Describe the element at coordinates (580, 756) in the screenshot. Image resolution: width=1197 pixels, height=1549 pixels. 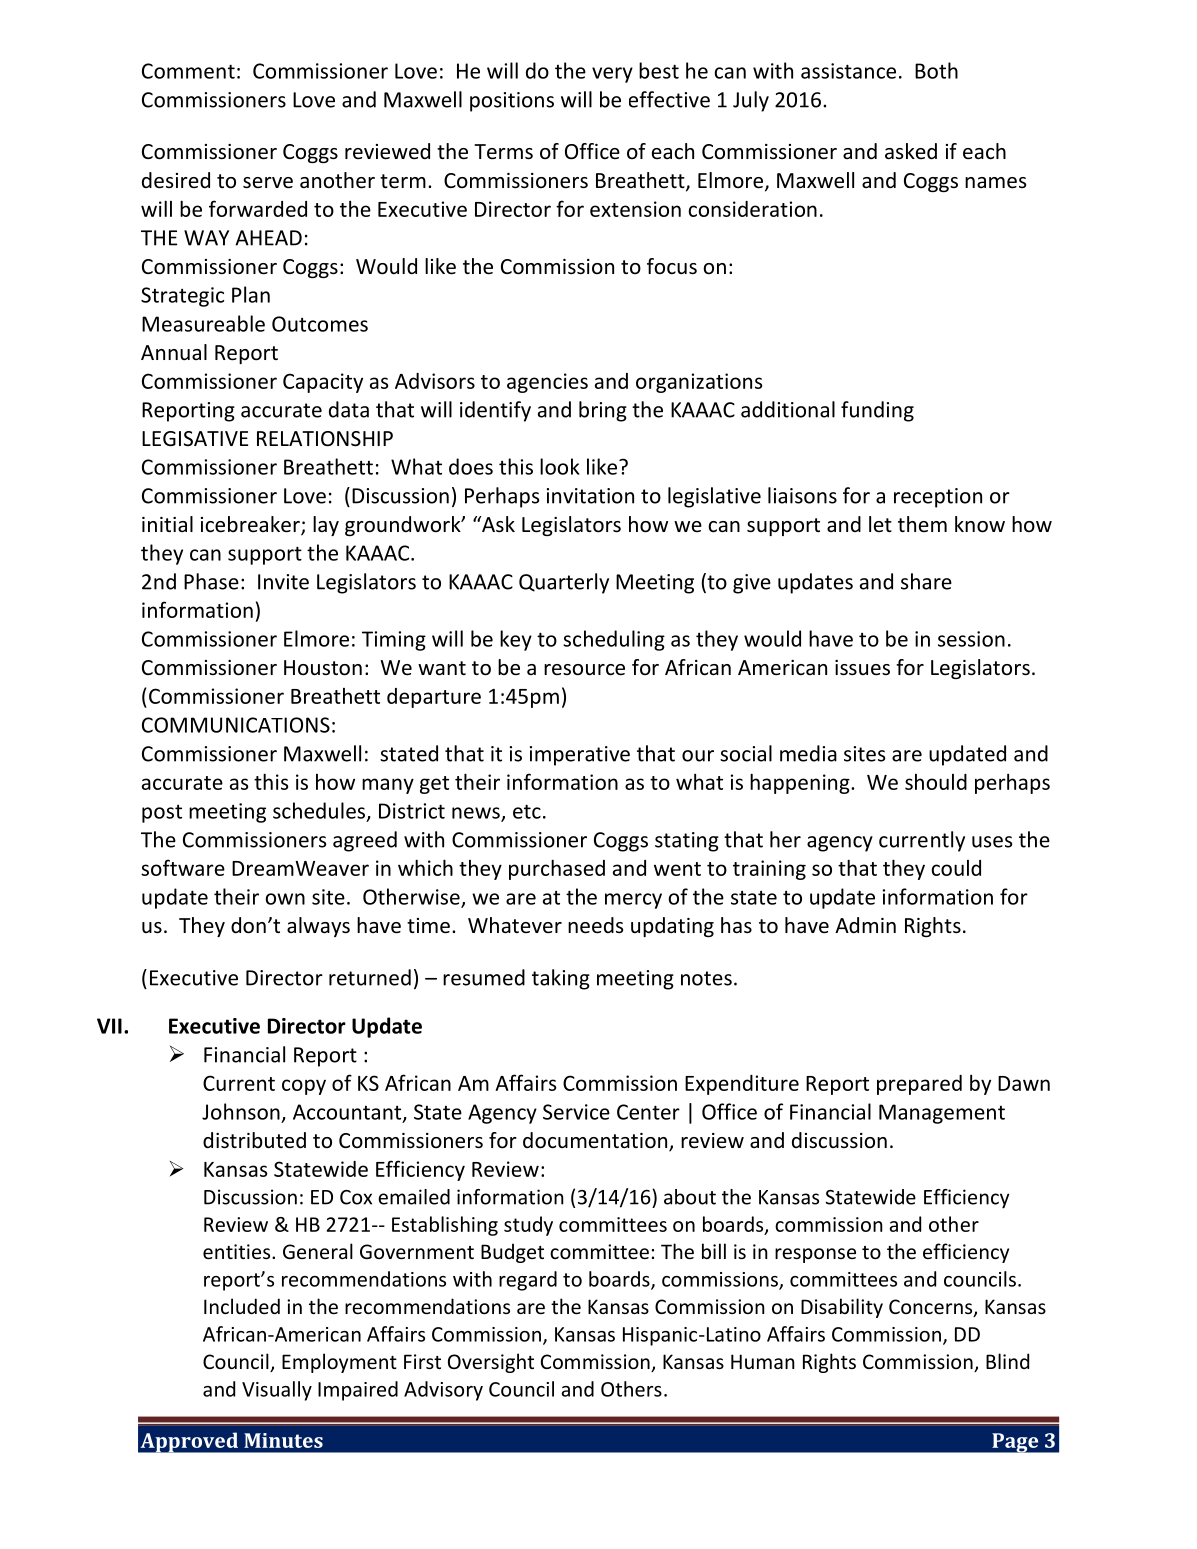
I see `imperative` at that location.
